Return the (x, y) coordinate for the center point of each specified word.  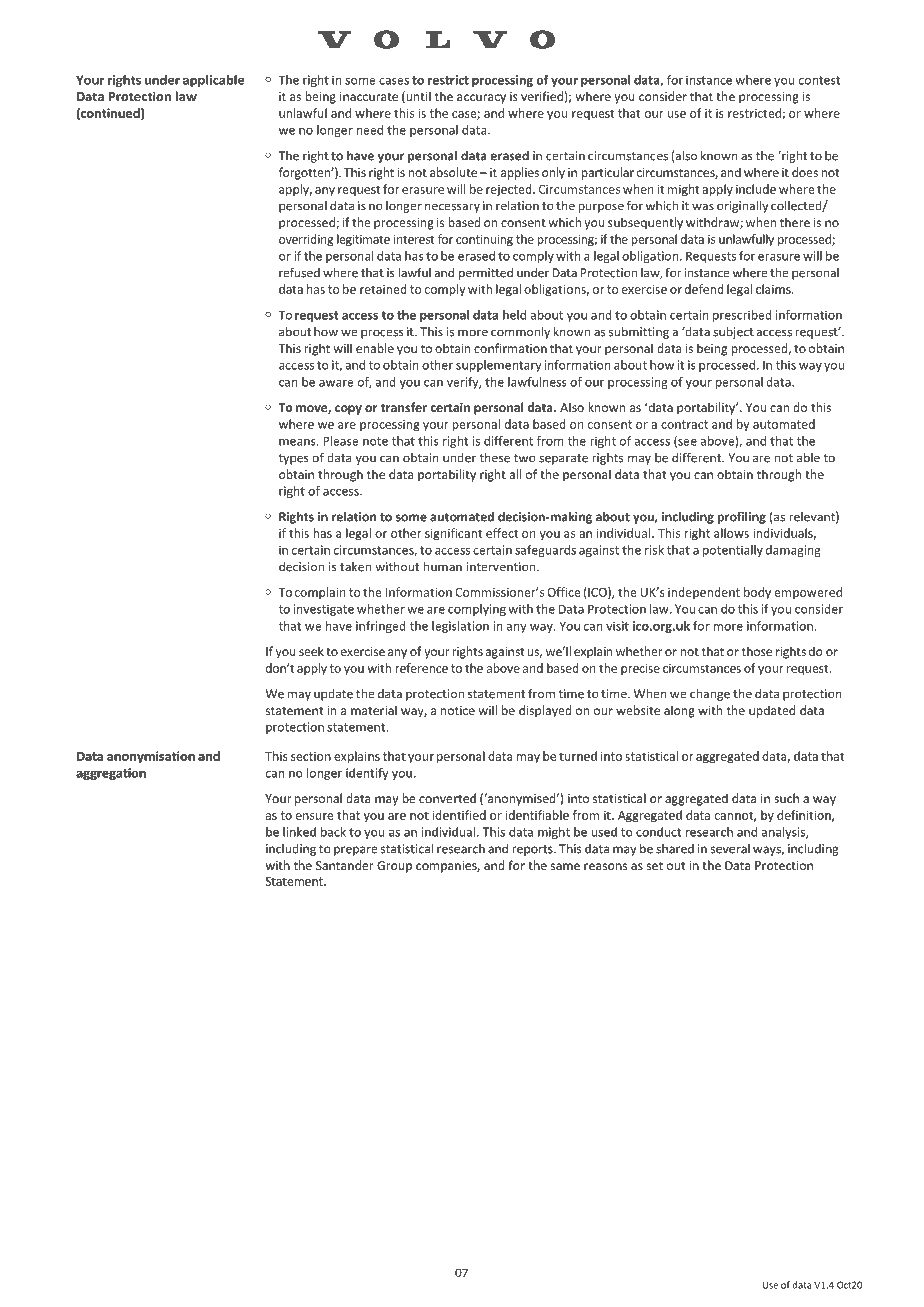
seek (311, 651)
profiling (742, 517)
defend (704, 289)
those (757, 651)
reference (422, 668)
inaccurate (369, 96)
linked (299, 832)
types (294, 459)
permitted (486, 274)
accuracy (481, 99)
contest (819, 80)
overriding (306, 240)
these (495, 457)
